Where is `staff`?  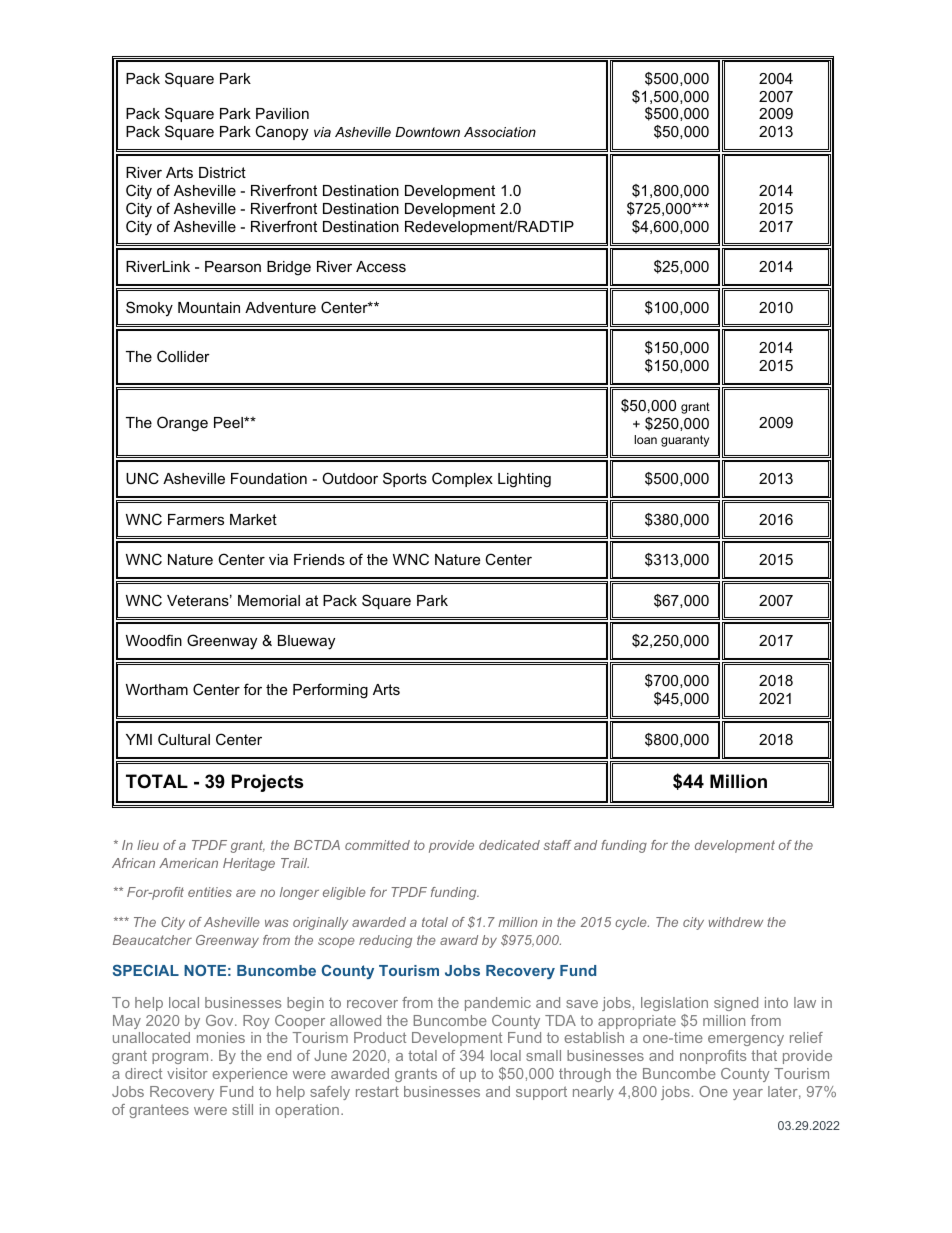
staff is located at coordinates (558, 845).
